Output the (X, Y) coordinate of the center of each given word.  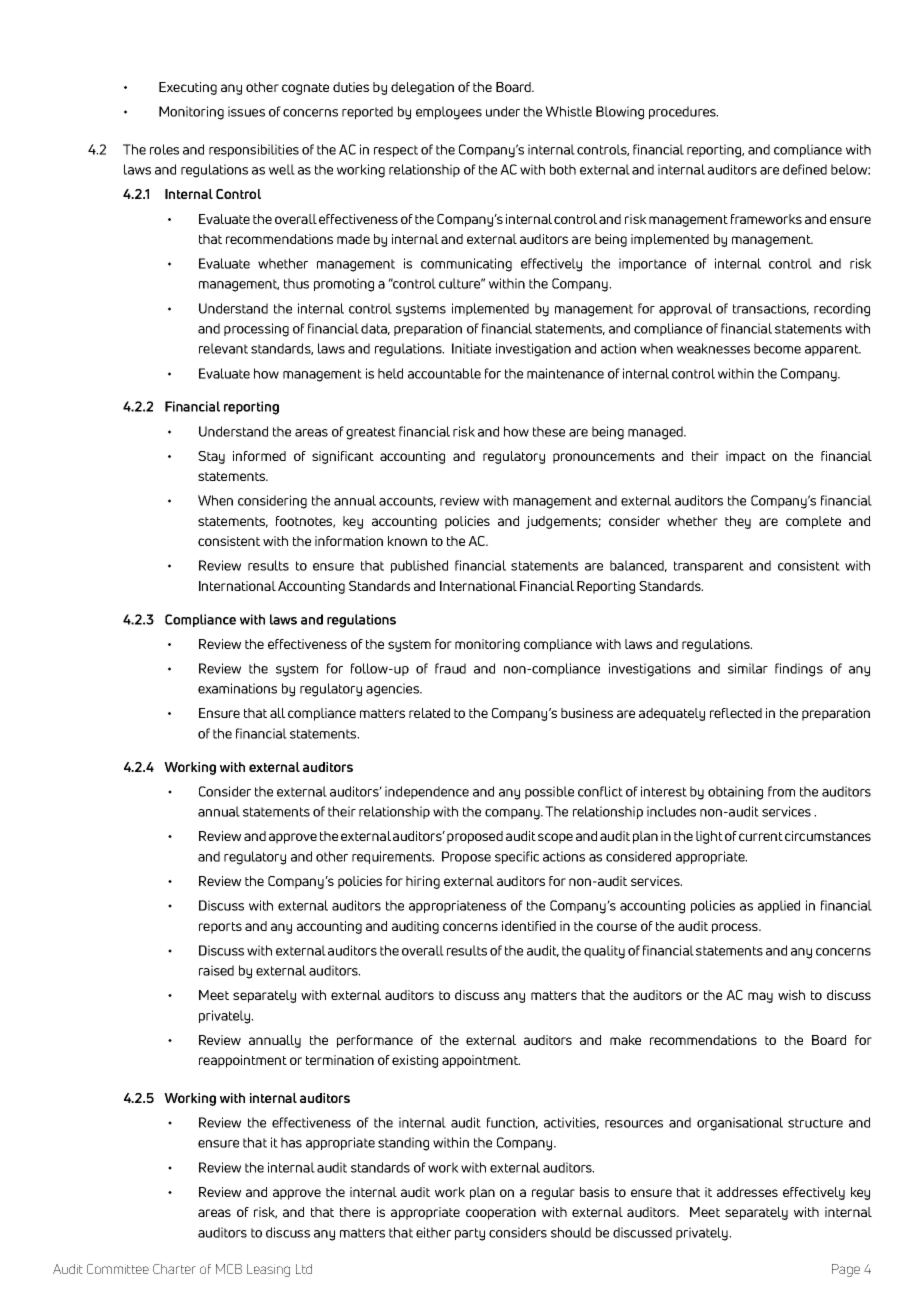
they (738, 522)
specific (517, 857)
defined (805, 169)
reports (220, 928)
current (761, 836)
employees (449, 113)
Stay (211, 457)
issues (246, 111)
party (470, 1234)
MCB (229, 1269)
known (407, 541)
